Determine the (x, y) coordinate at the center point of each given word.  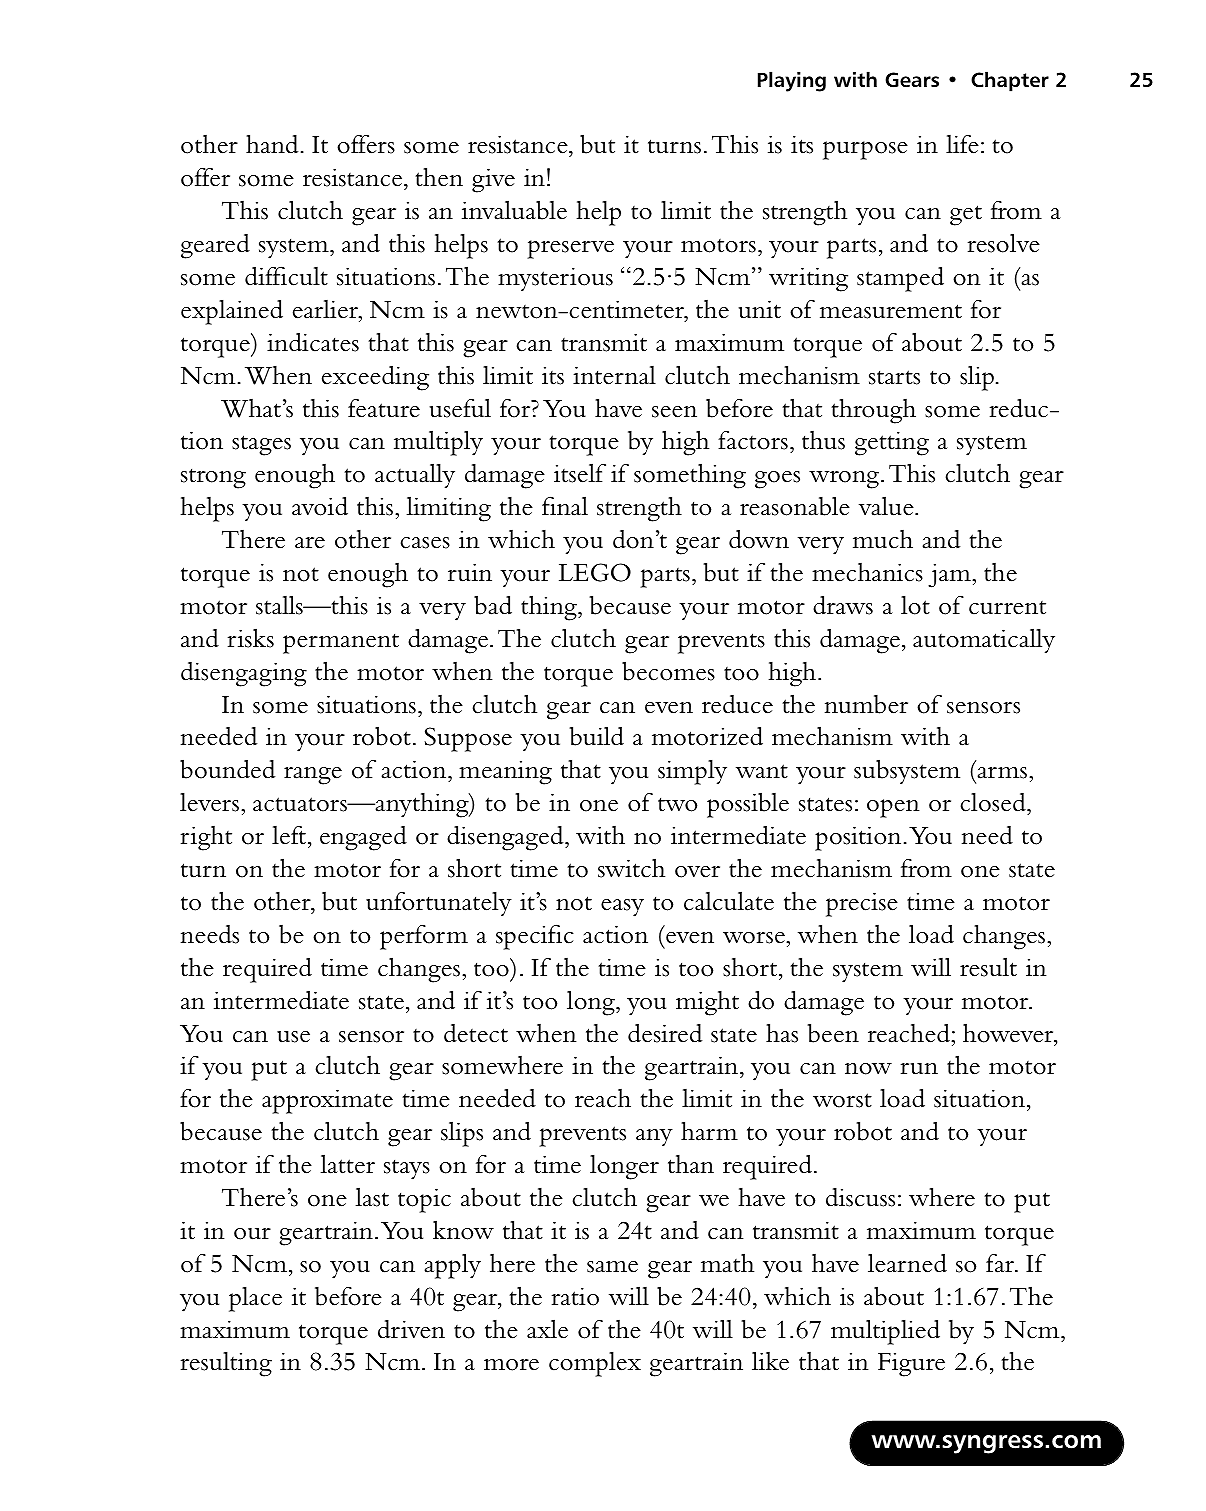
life (962, 144)
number (866, 704)
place (255, 1299)
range (313, 776)
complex (595, 1364)
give (493, 180)
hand (272, 144)
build (596, 736)
